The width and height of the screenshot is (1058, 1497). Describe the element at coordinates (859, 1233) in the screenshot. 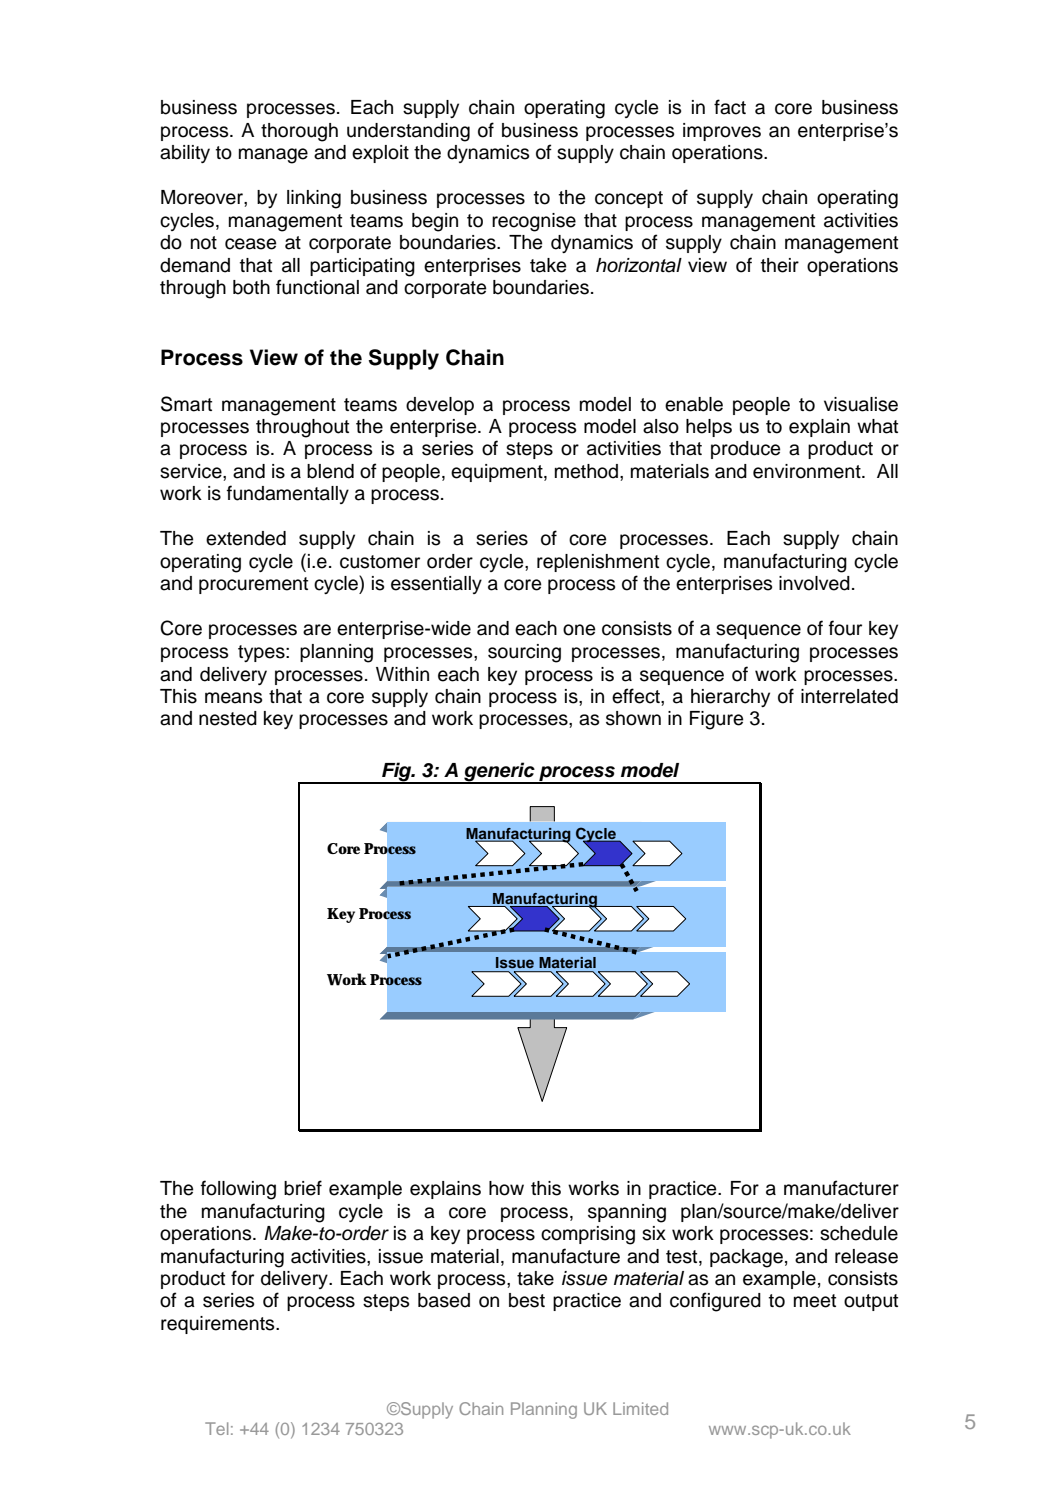

I see `schedule` at that location.
